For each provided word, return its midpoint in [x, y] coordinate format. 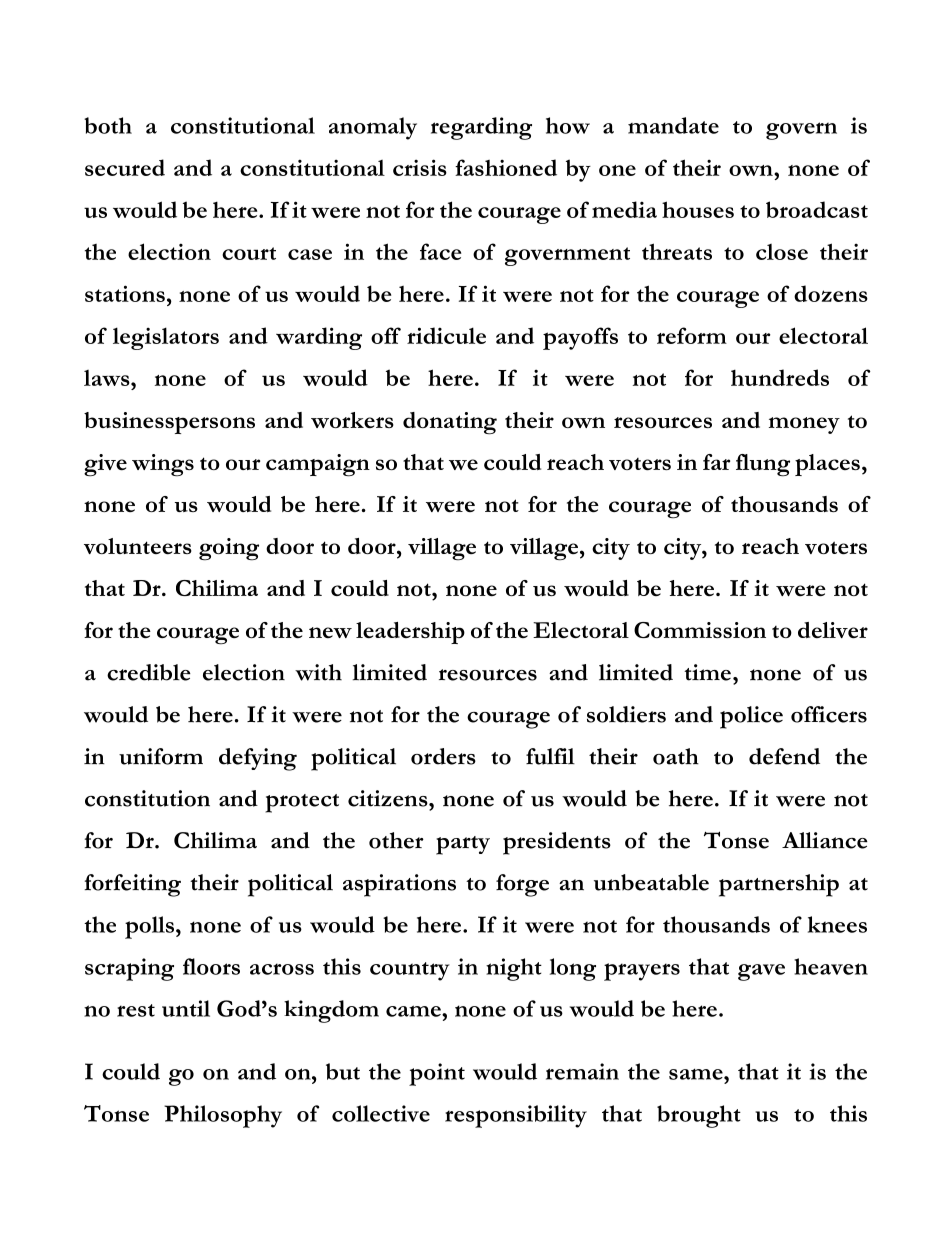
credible [149, 672]
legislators [166, 338]
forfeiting [132, 885]
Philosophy [223, 1116]
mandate [673, 125]
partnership [779, 885]
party [463, 845]
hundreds [780, 377]
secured [125, 167]
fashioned [506, 167]
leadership [410, 633]
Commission [700, 630]
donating [450, 423]
